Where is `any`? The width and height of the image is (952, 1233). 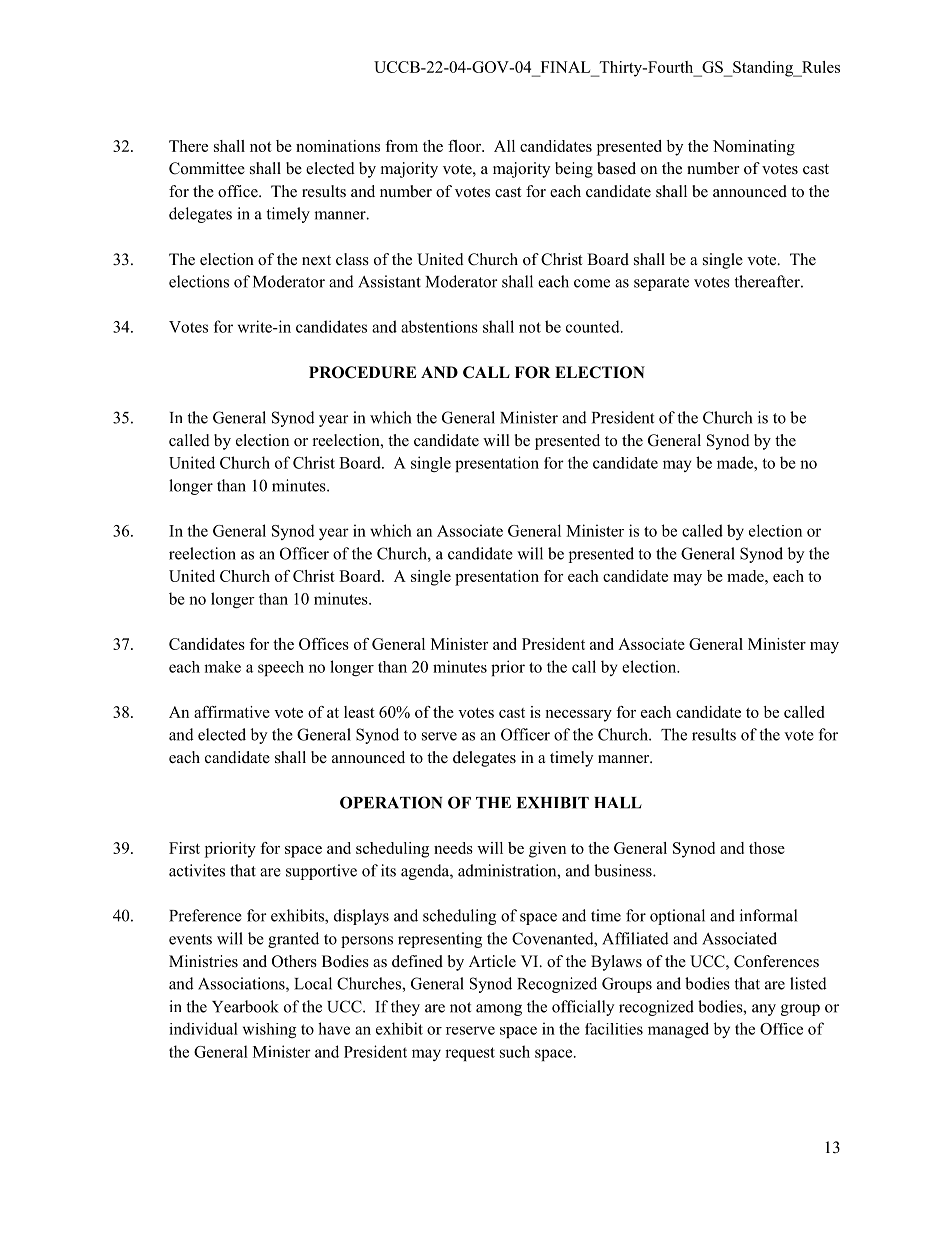 any is located at coordinates (764, 1010).
